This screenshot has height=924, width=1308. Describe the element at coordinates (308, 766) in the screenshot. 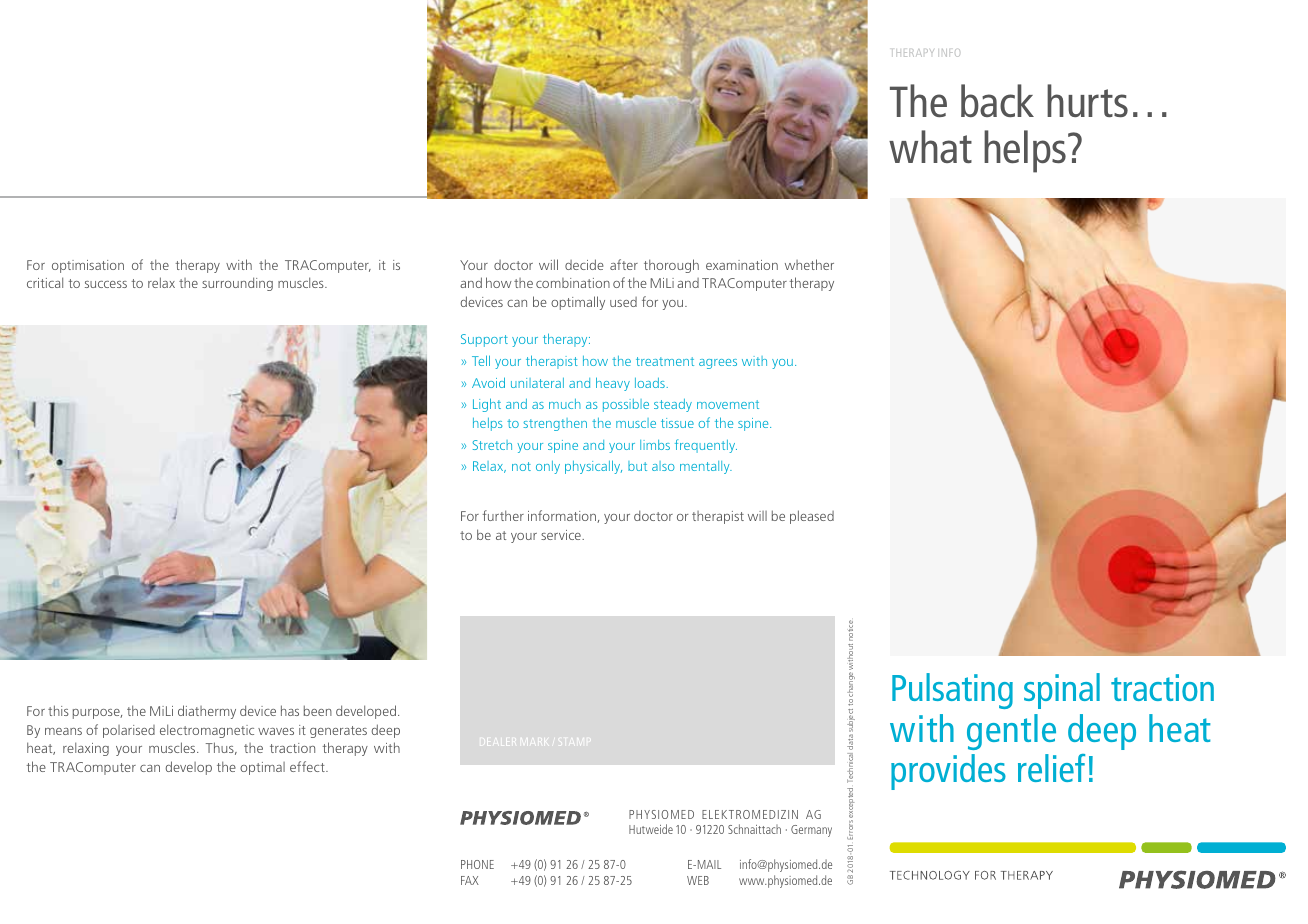

I see `effect` at that location.
